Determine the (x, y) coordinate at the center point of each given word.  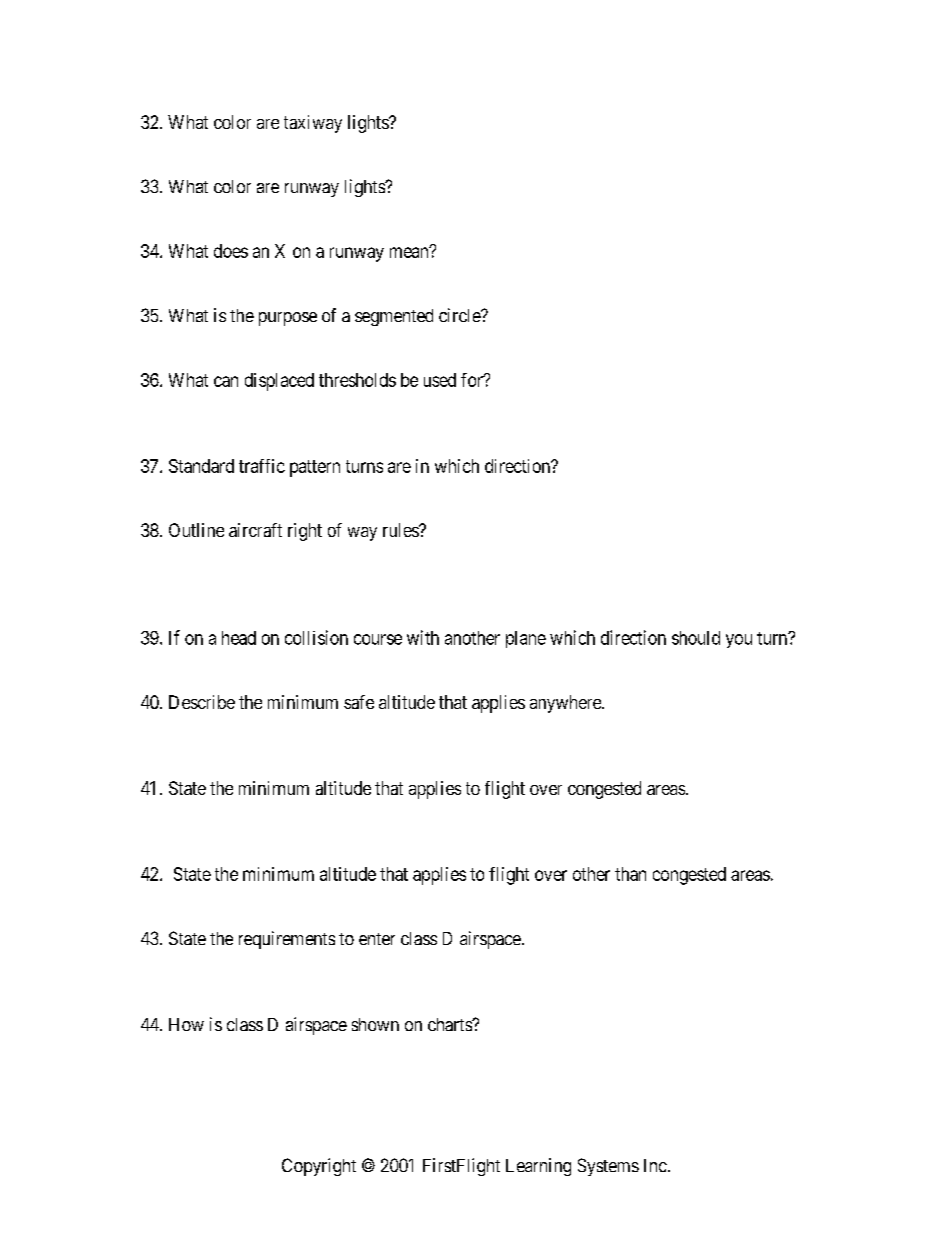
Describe (202, 702)
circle (460, 315)
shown (375, 1024)
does (231, 251)
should (696, 638)
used (440, 380)
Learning (538, 1167)
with (423, 637)
